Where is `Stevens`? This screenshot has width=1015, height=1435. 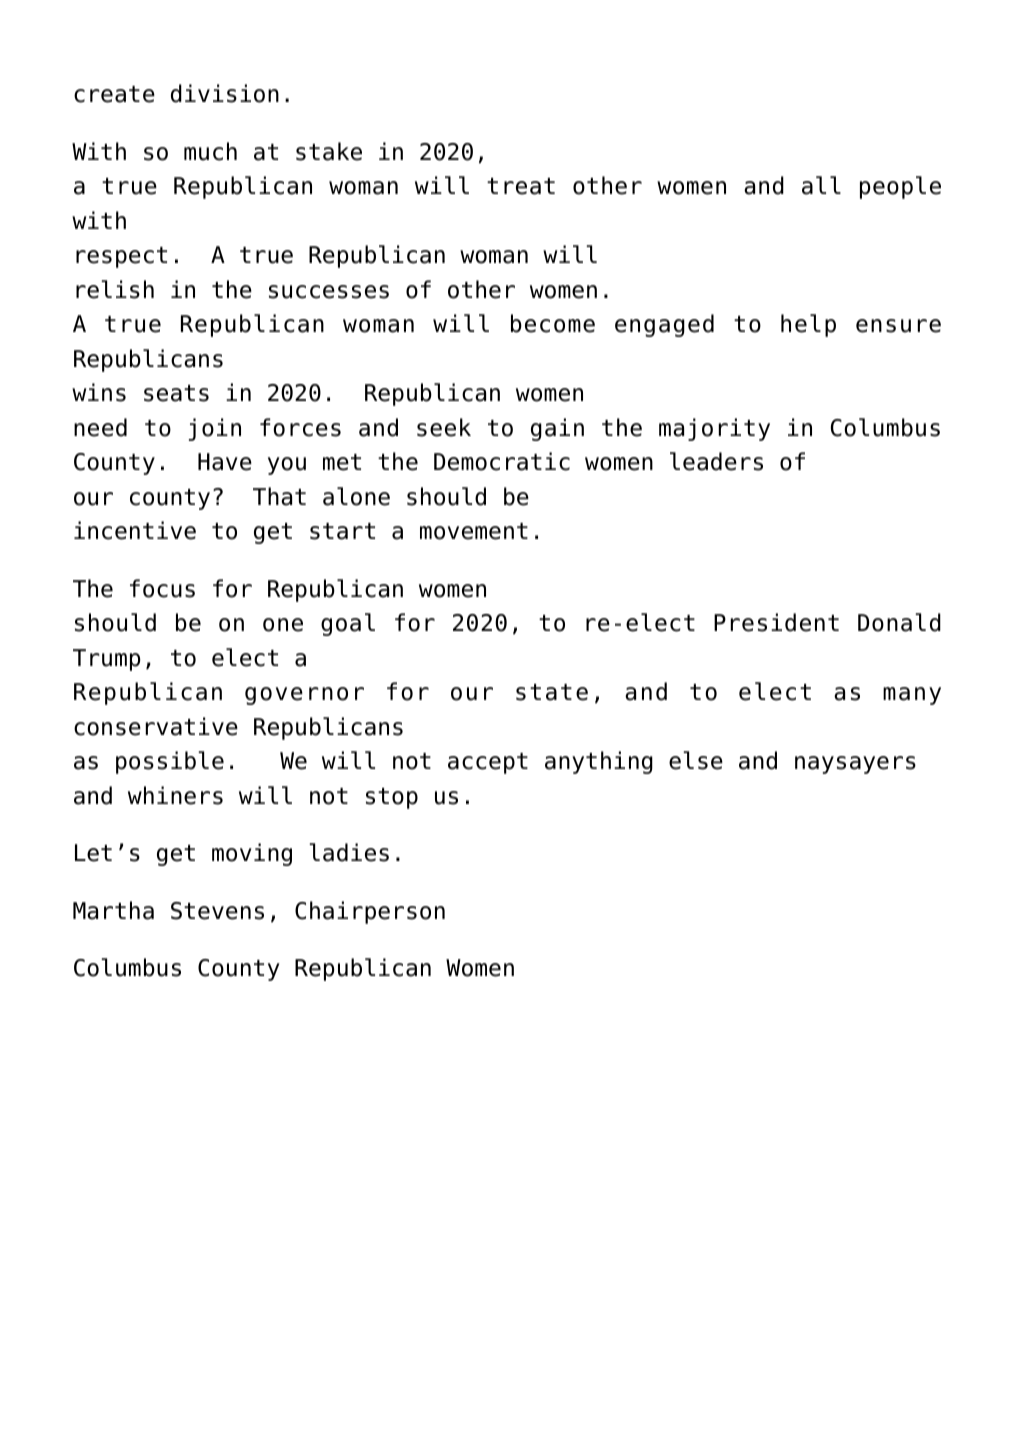
Stevens is located at coordinates (217, 911).
